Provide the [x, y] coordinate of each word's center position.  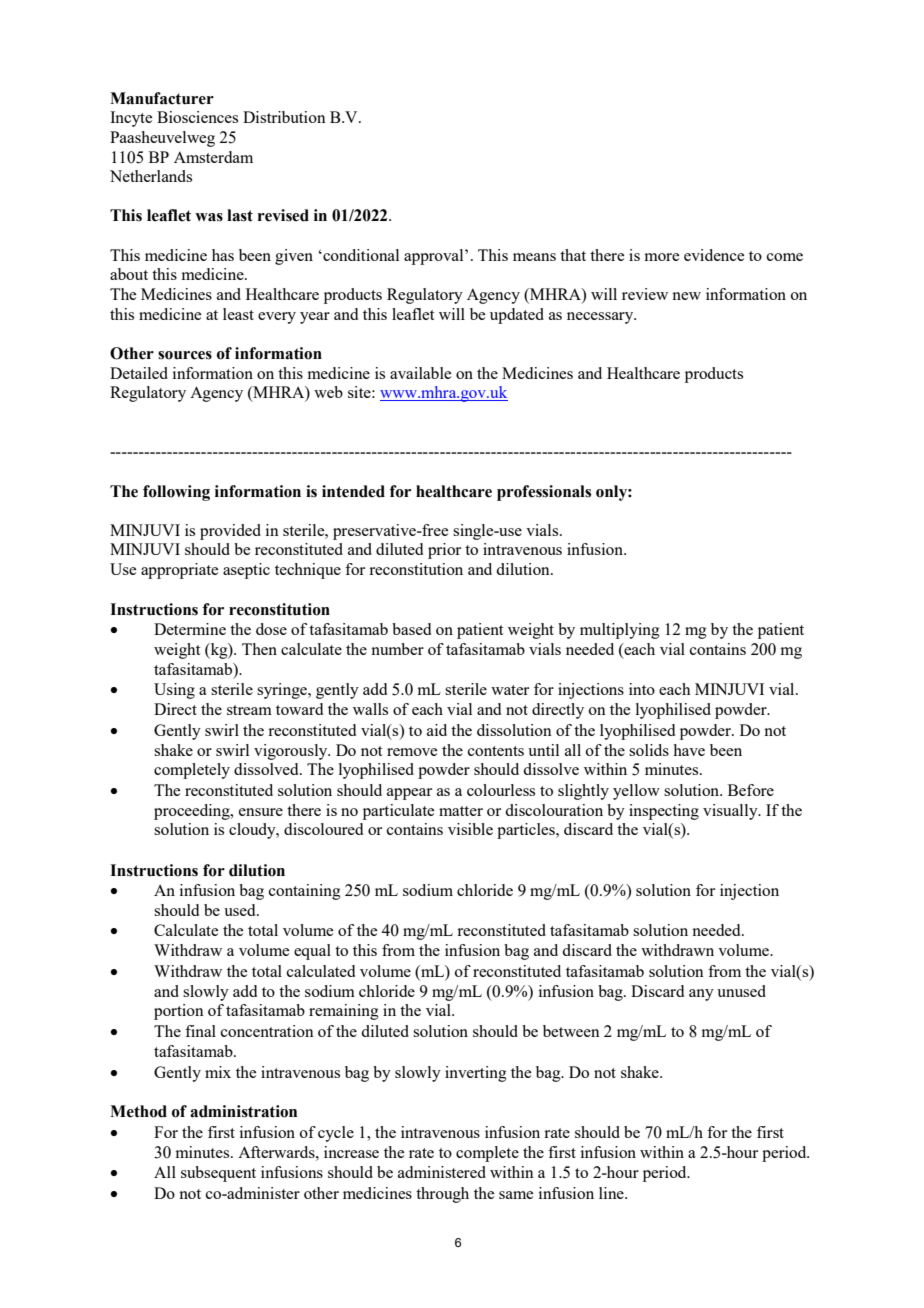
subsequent [218, 1174]
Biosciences [197, 117]
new [686, 296]
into [642, 689]
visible [470, 829]
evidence [714, 255]
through [442, 1195]
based [411, 629]
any [701, 995]
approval [435, 257]
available [420, 373]
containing [305, 892]
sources [185, 355]
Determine [190, 629]
